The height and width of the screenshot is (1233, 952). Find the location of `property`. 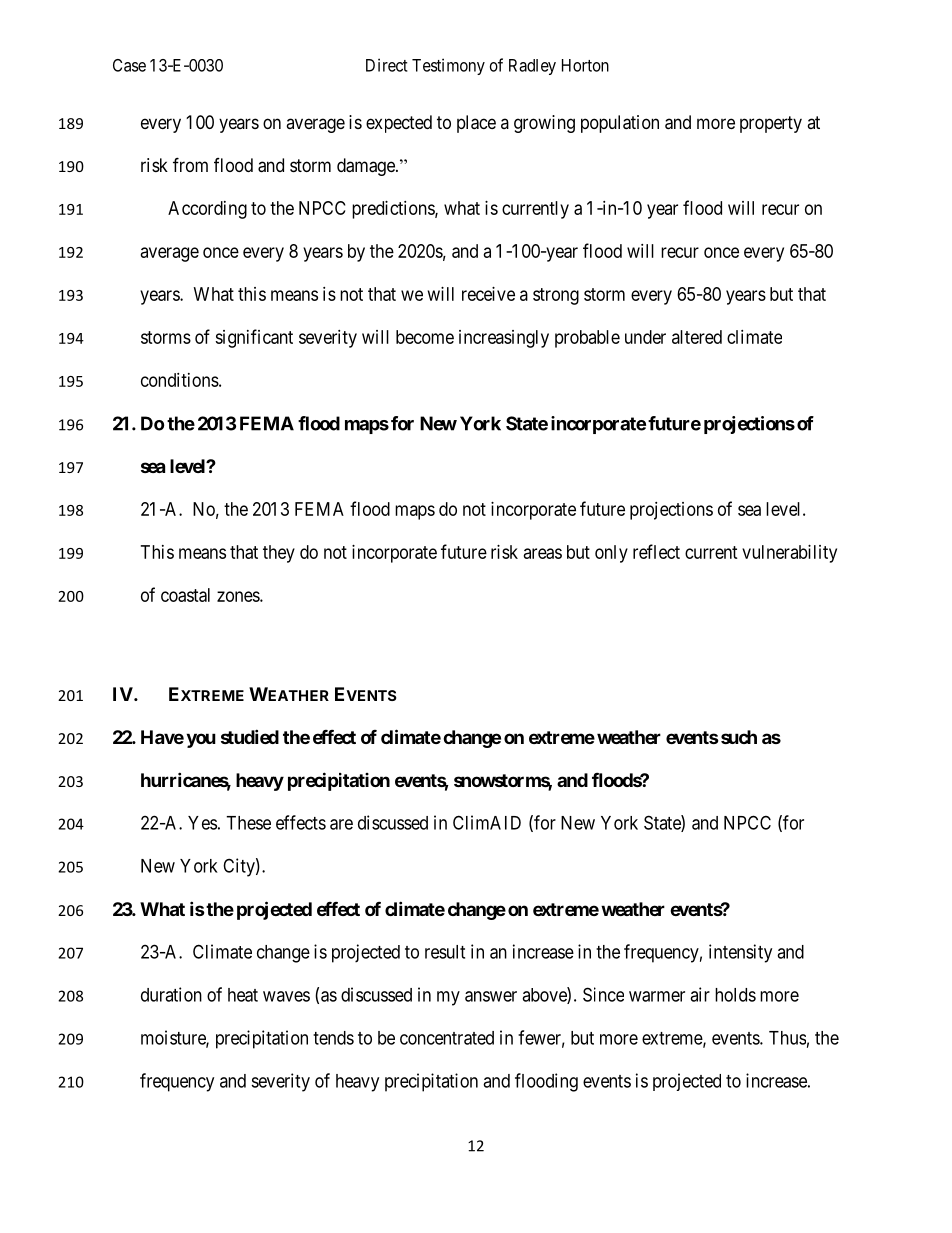

property is located at coordinates (771, 124).
